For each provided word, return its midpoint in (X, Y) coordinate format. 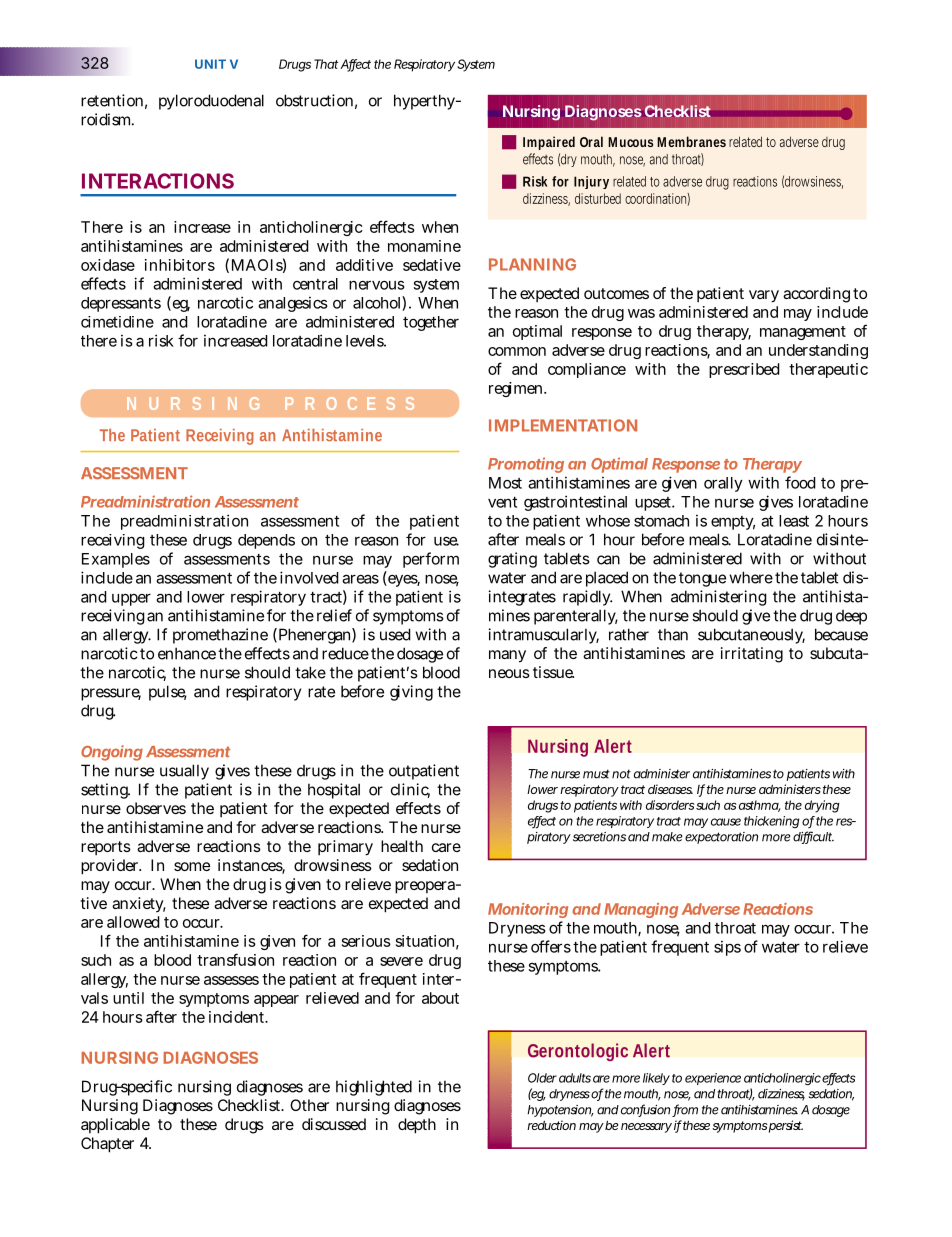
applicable (115, 1126)
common (517, 351)
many (507, 656)
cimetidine (117, 322)
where (751, 577)
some (192, 866)
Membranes (691, 141)
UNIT (210, 64)
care (446, 847)
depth (417, 1126)
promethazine (220, 636)
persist (786, 1126)
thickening (771, 822)
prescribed (744, 370)
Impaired (549, 143)
